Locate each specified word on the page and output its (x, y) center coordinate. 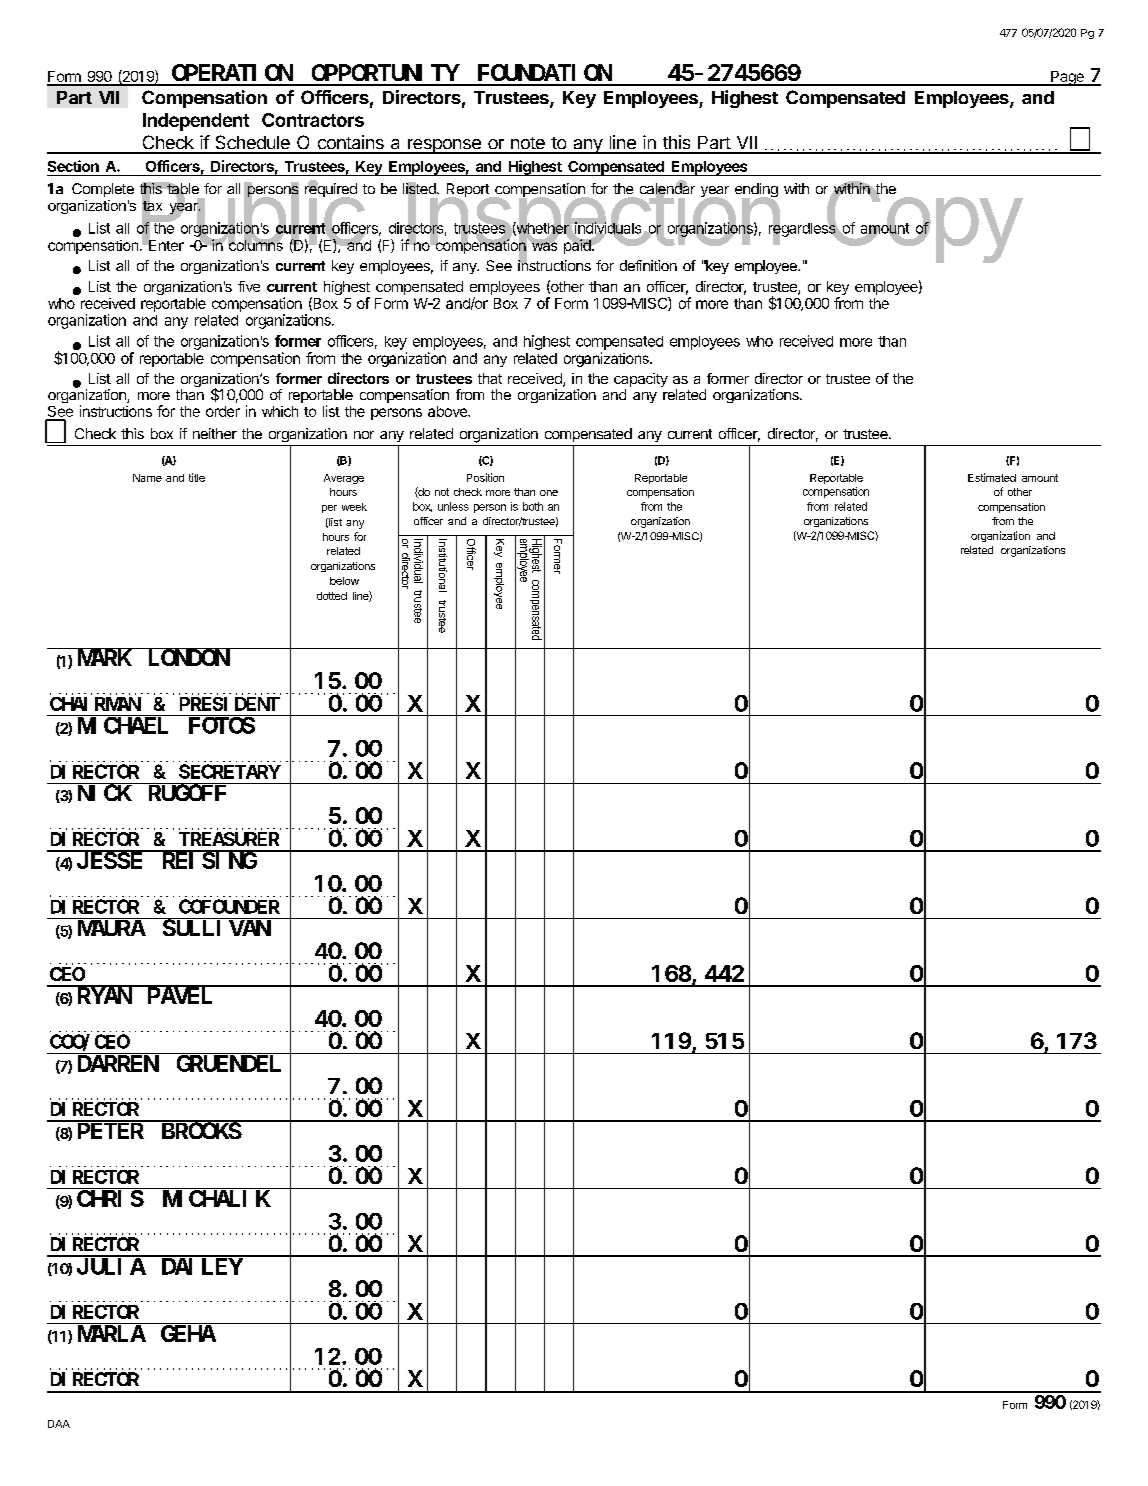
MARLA (112, 1334)
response (444, 146)
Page (1067, 78)
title (197, 477)
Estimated (992, 477)
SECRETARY (230, 772)
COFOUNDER (229, 907)
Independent (196, 122)
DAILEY (202, 1267)
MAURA (112, 928)
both (533, 506)
